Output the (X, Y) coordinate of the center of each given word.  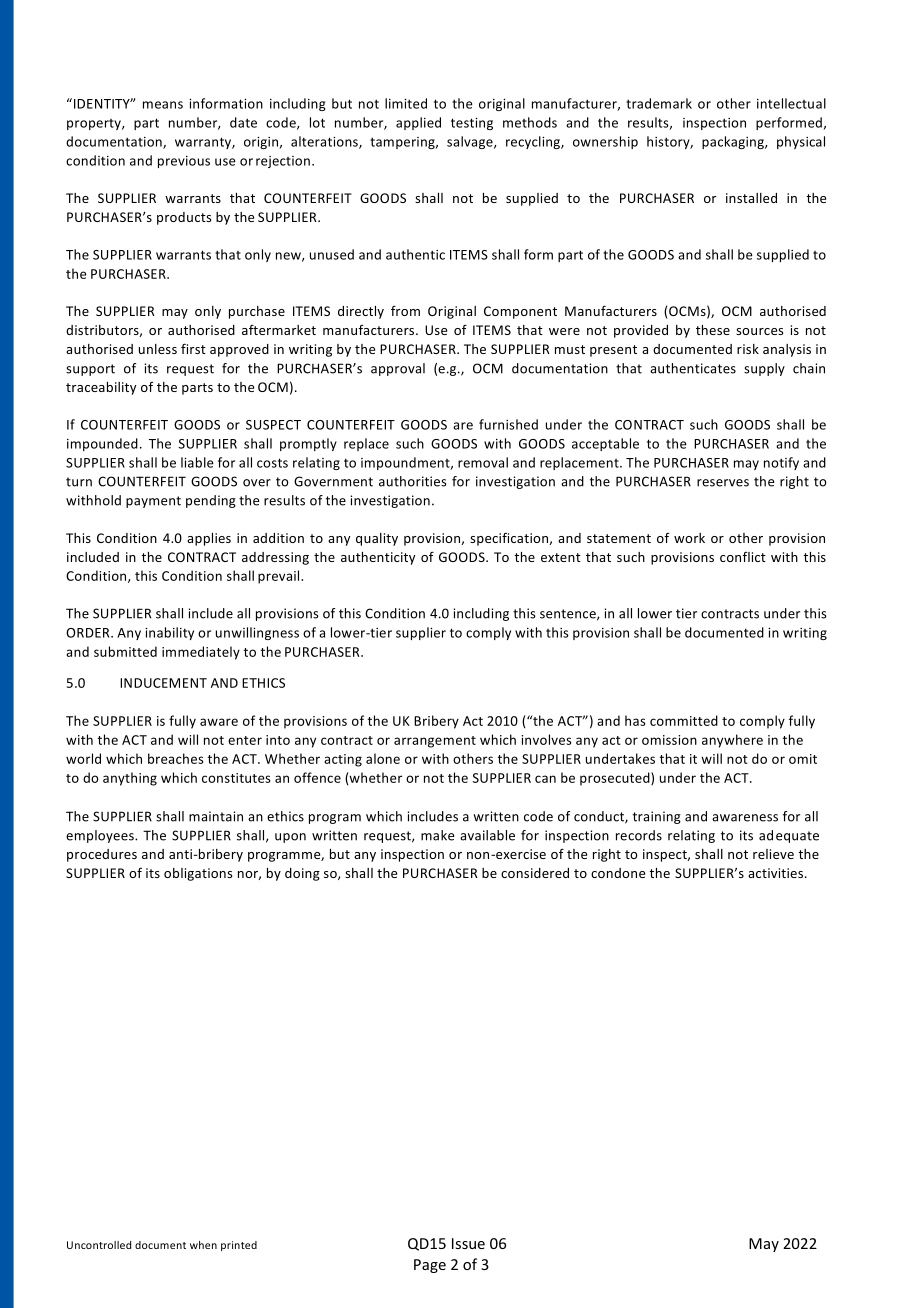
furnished (508, 424)
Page (430, 1266)
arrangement (435, 742)
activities (777, 873)
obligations (198, 874)
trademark (659, 103)
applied (418, 123)
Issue (468, 1243)
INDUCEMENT (163, 683)
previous (184, 162)
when (203, 1245)
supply (764, 369)
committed (684, 720)
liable (197, 462)
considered (535, 873)
